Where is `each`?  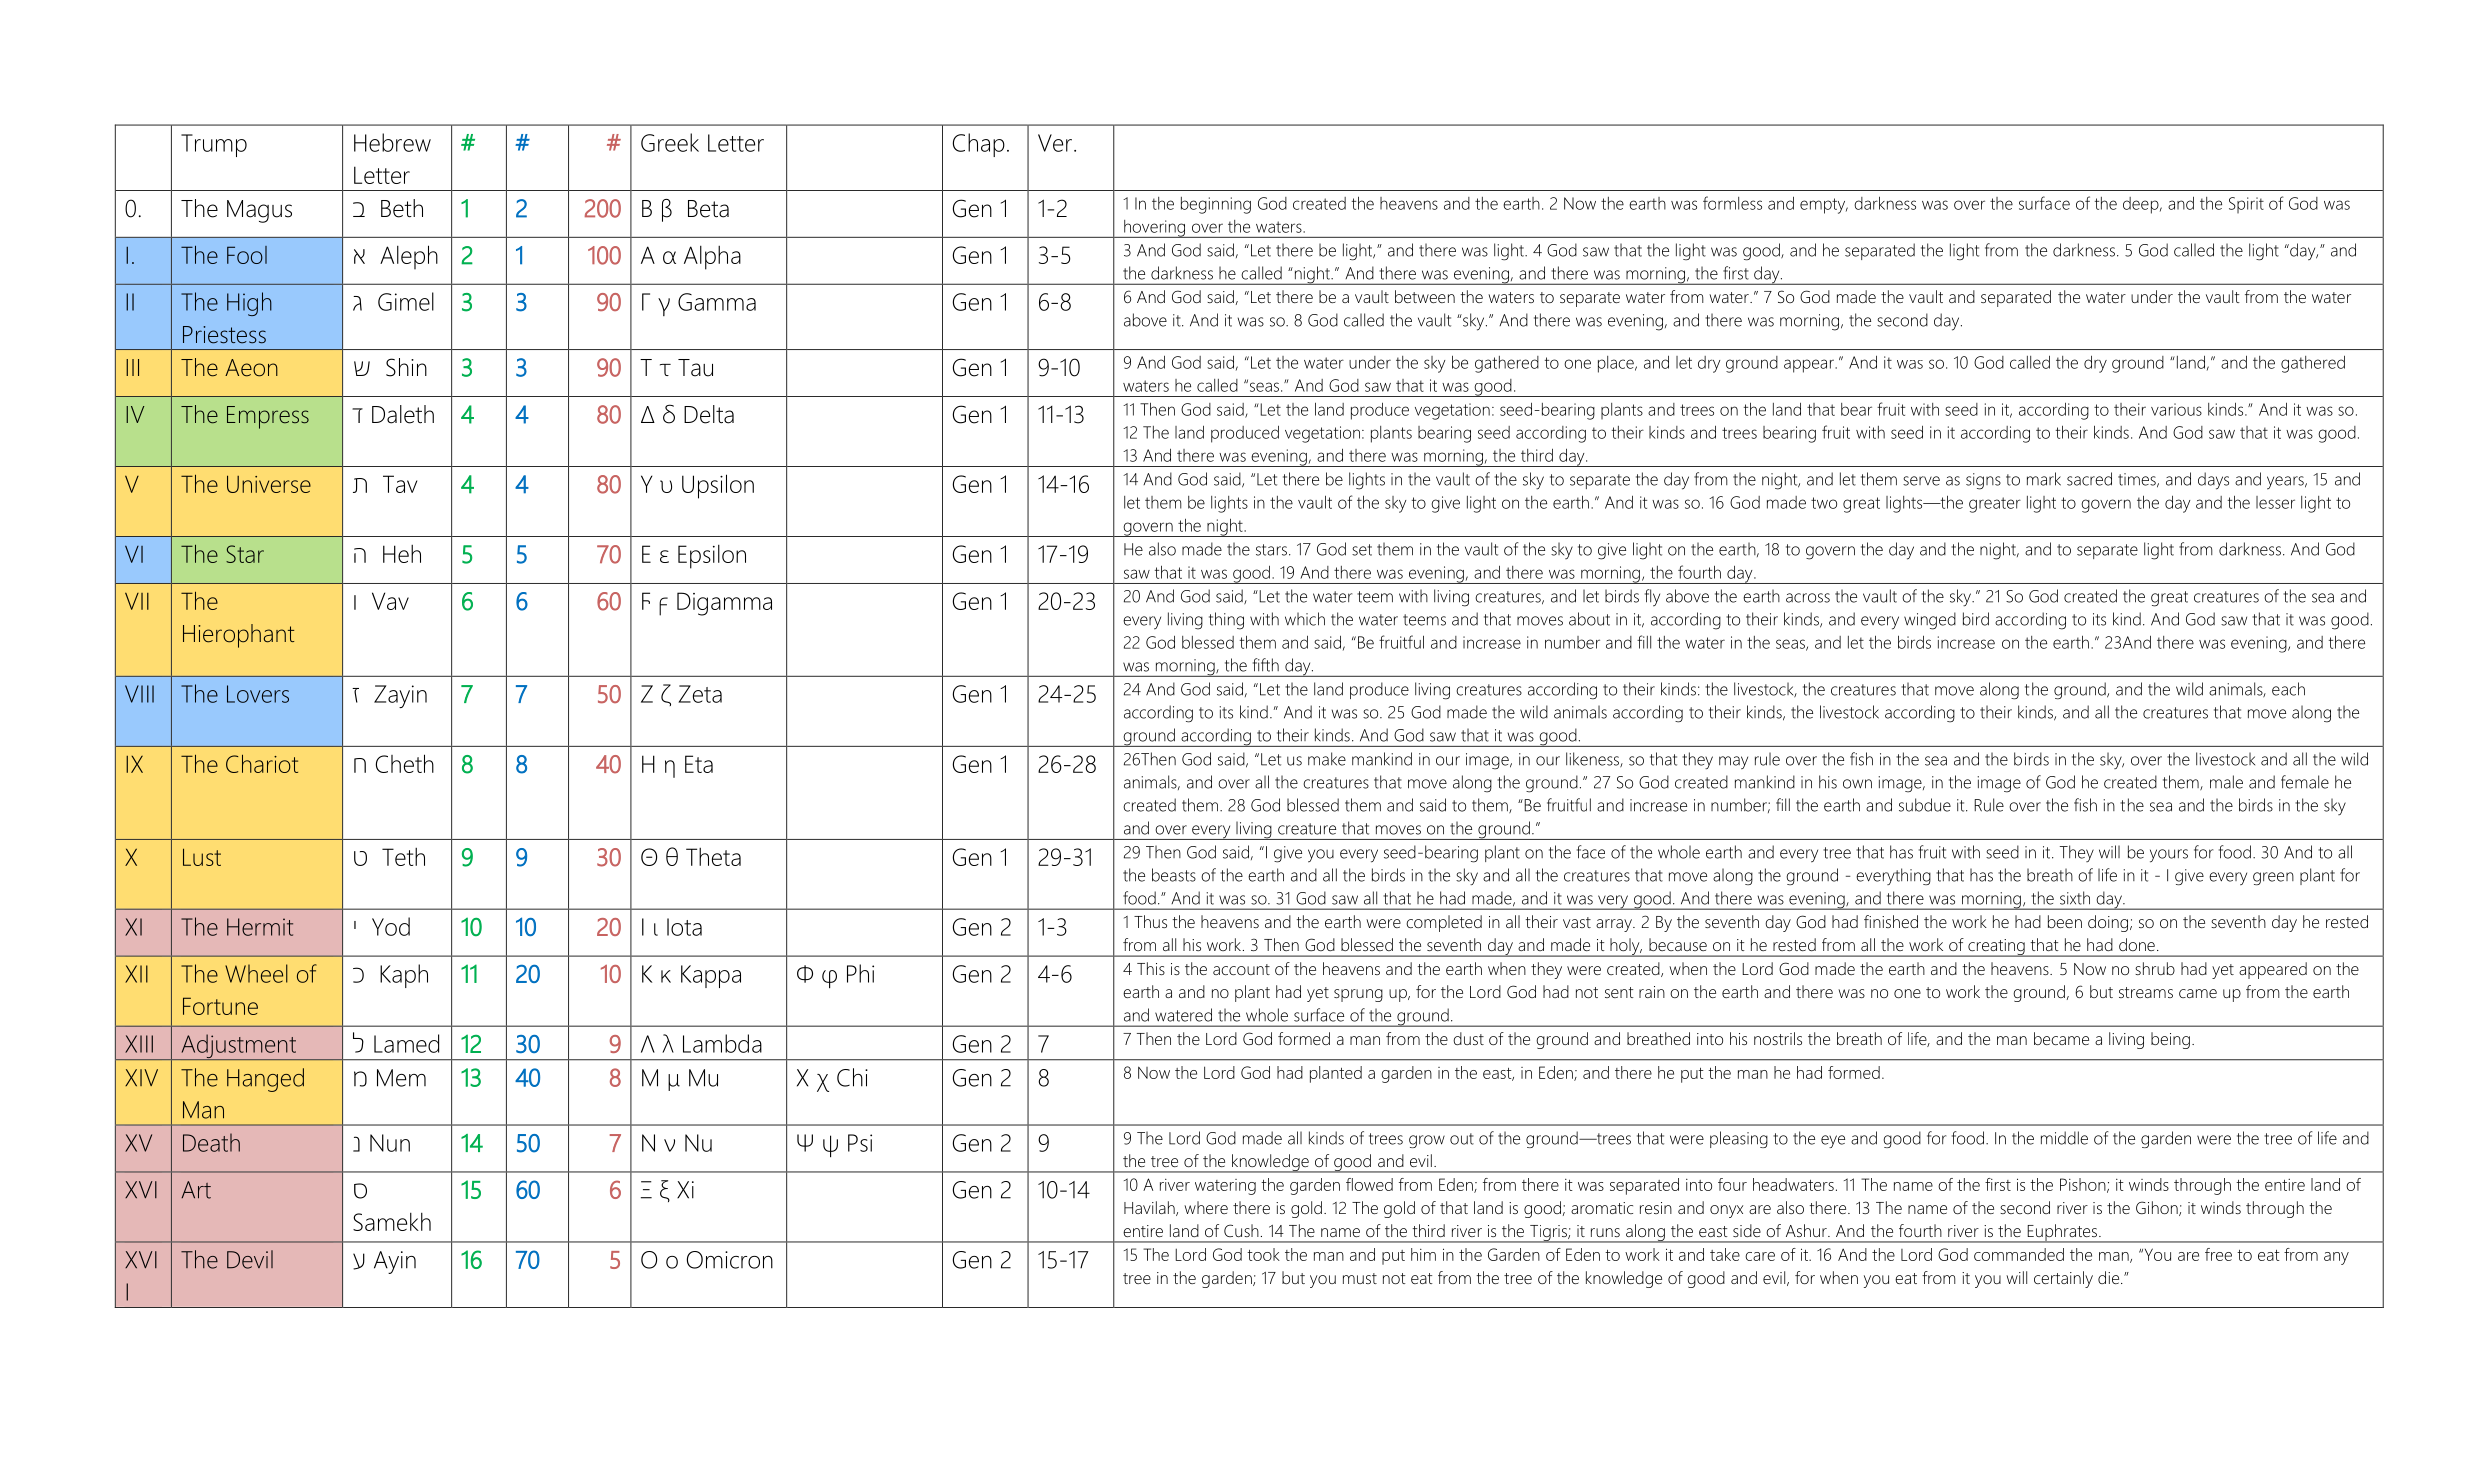 each is located at coordinates (2288, 689).
